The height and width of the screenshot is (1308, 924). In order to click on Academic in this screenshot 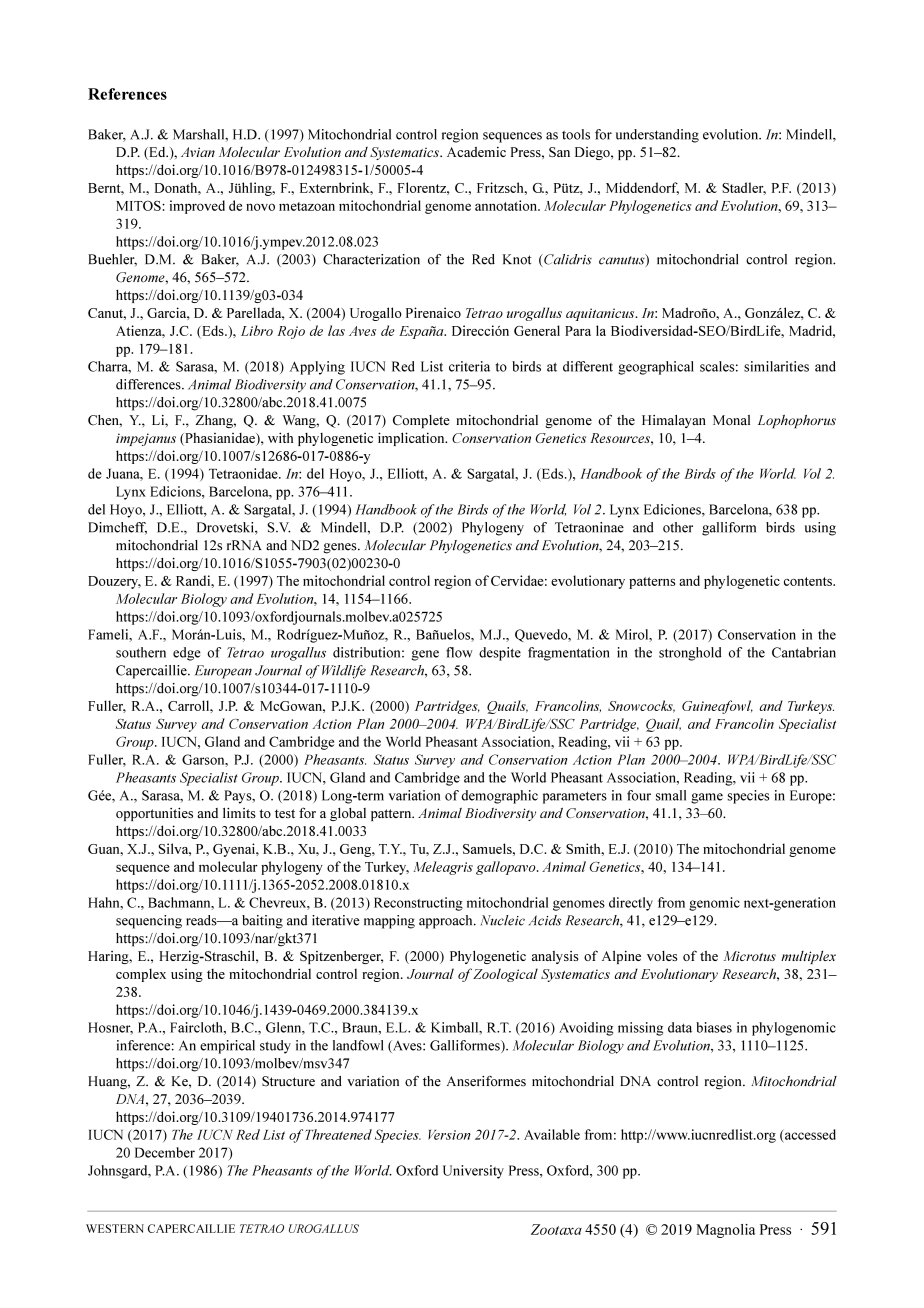, I will do `click(476, 152)`.
